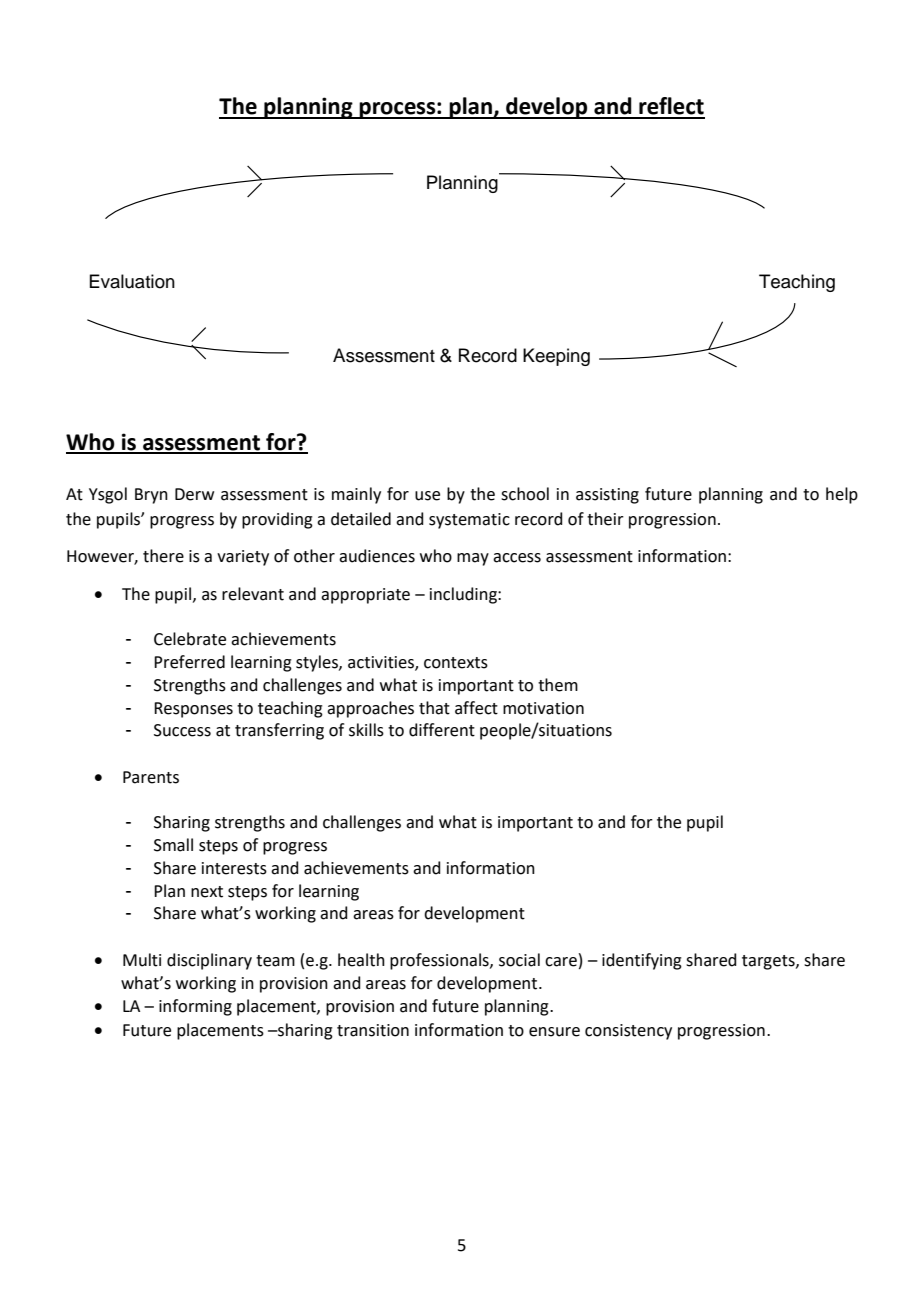 The width and height of the screenshot is (924, 1308). Describe the element at coordinates (469, 521) in the screenshot. I see `systematic` at that location.
